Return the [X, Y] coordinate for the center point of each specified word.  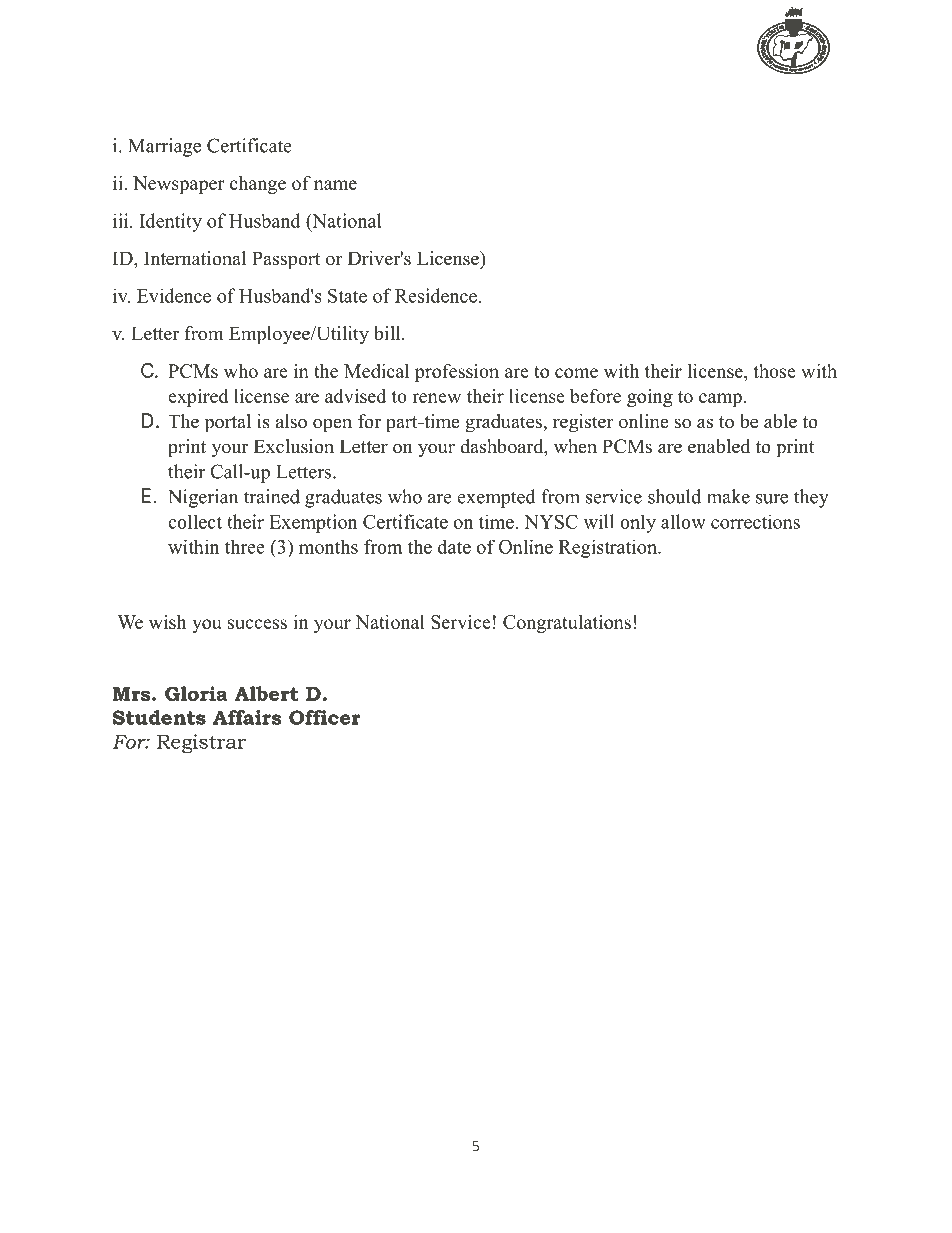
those [774, 371]
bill [388, 333]
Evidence [174, 295]
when [575, 446]
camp [720, 400]
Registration [609, 549]
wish [167, 622]
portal [228, 423]
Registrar [201, 743]
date [454, 547]
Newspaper [179, 185]
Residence [436, 295]
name [335, 185]
